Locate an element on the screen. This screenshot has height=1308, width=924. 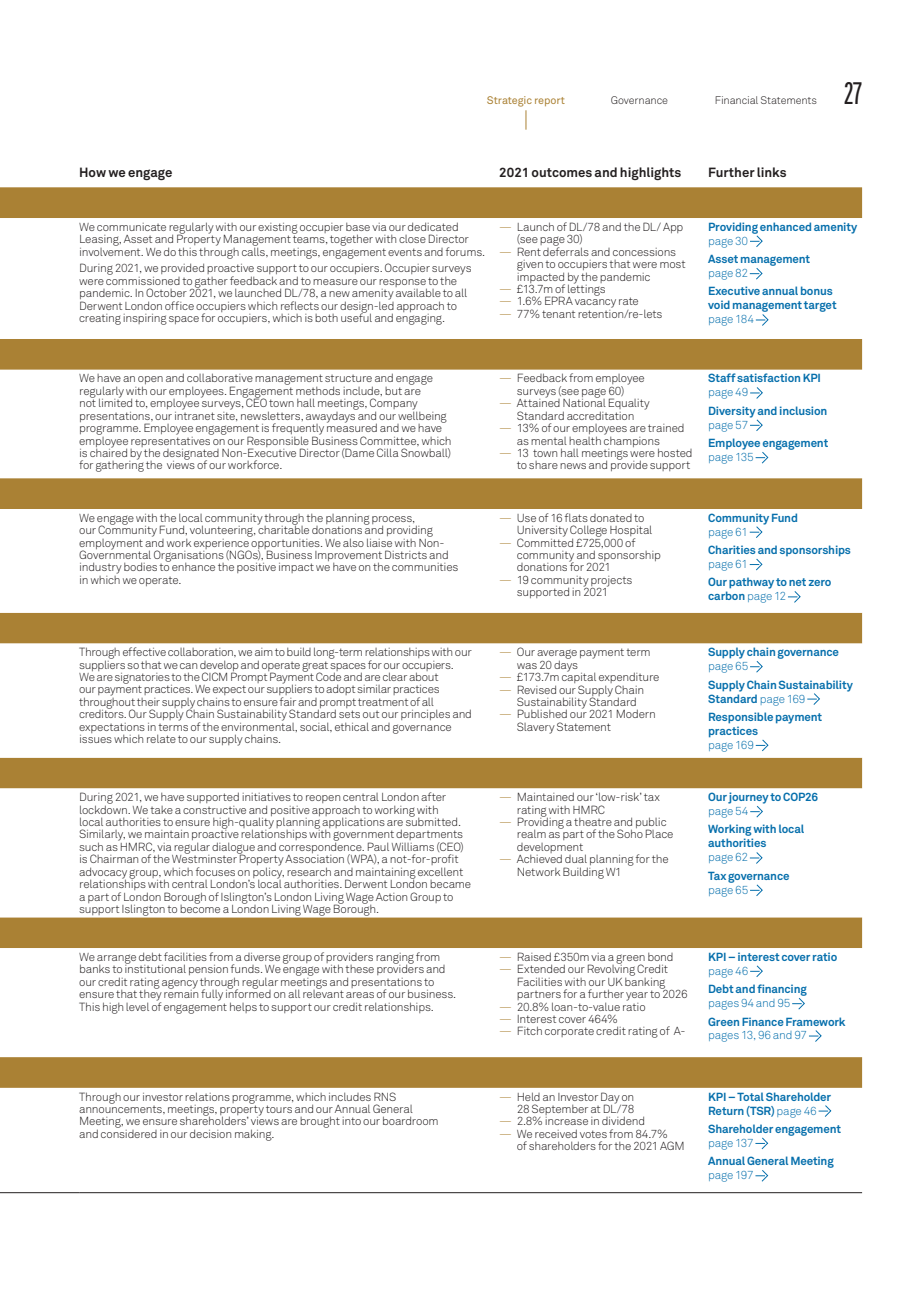
effective is located at coordinates (144, 651).
